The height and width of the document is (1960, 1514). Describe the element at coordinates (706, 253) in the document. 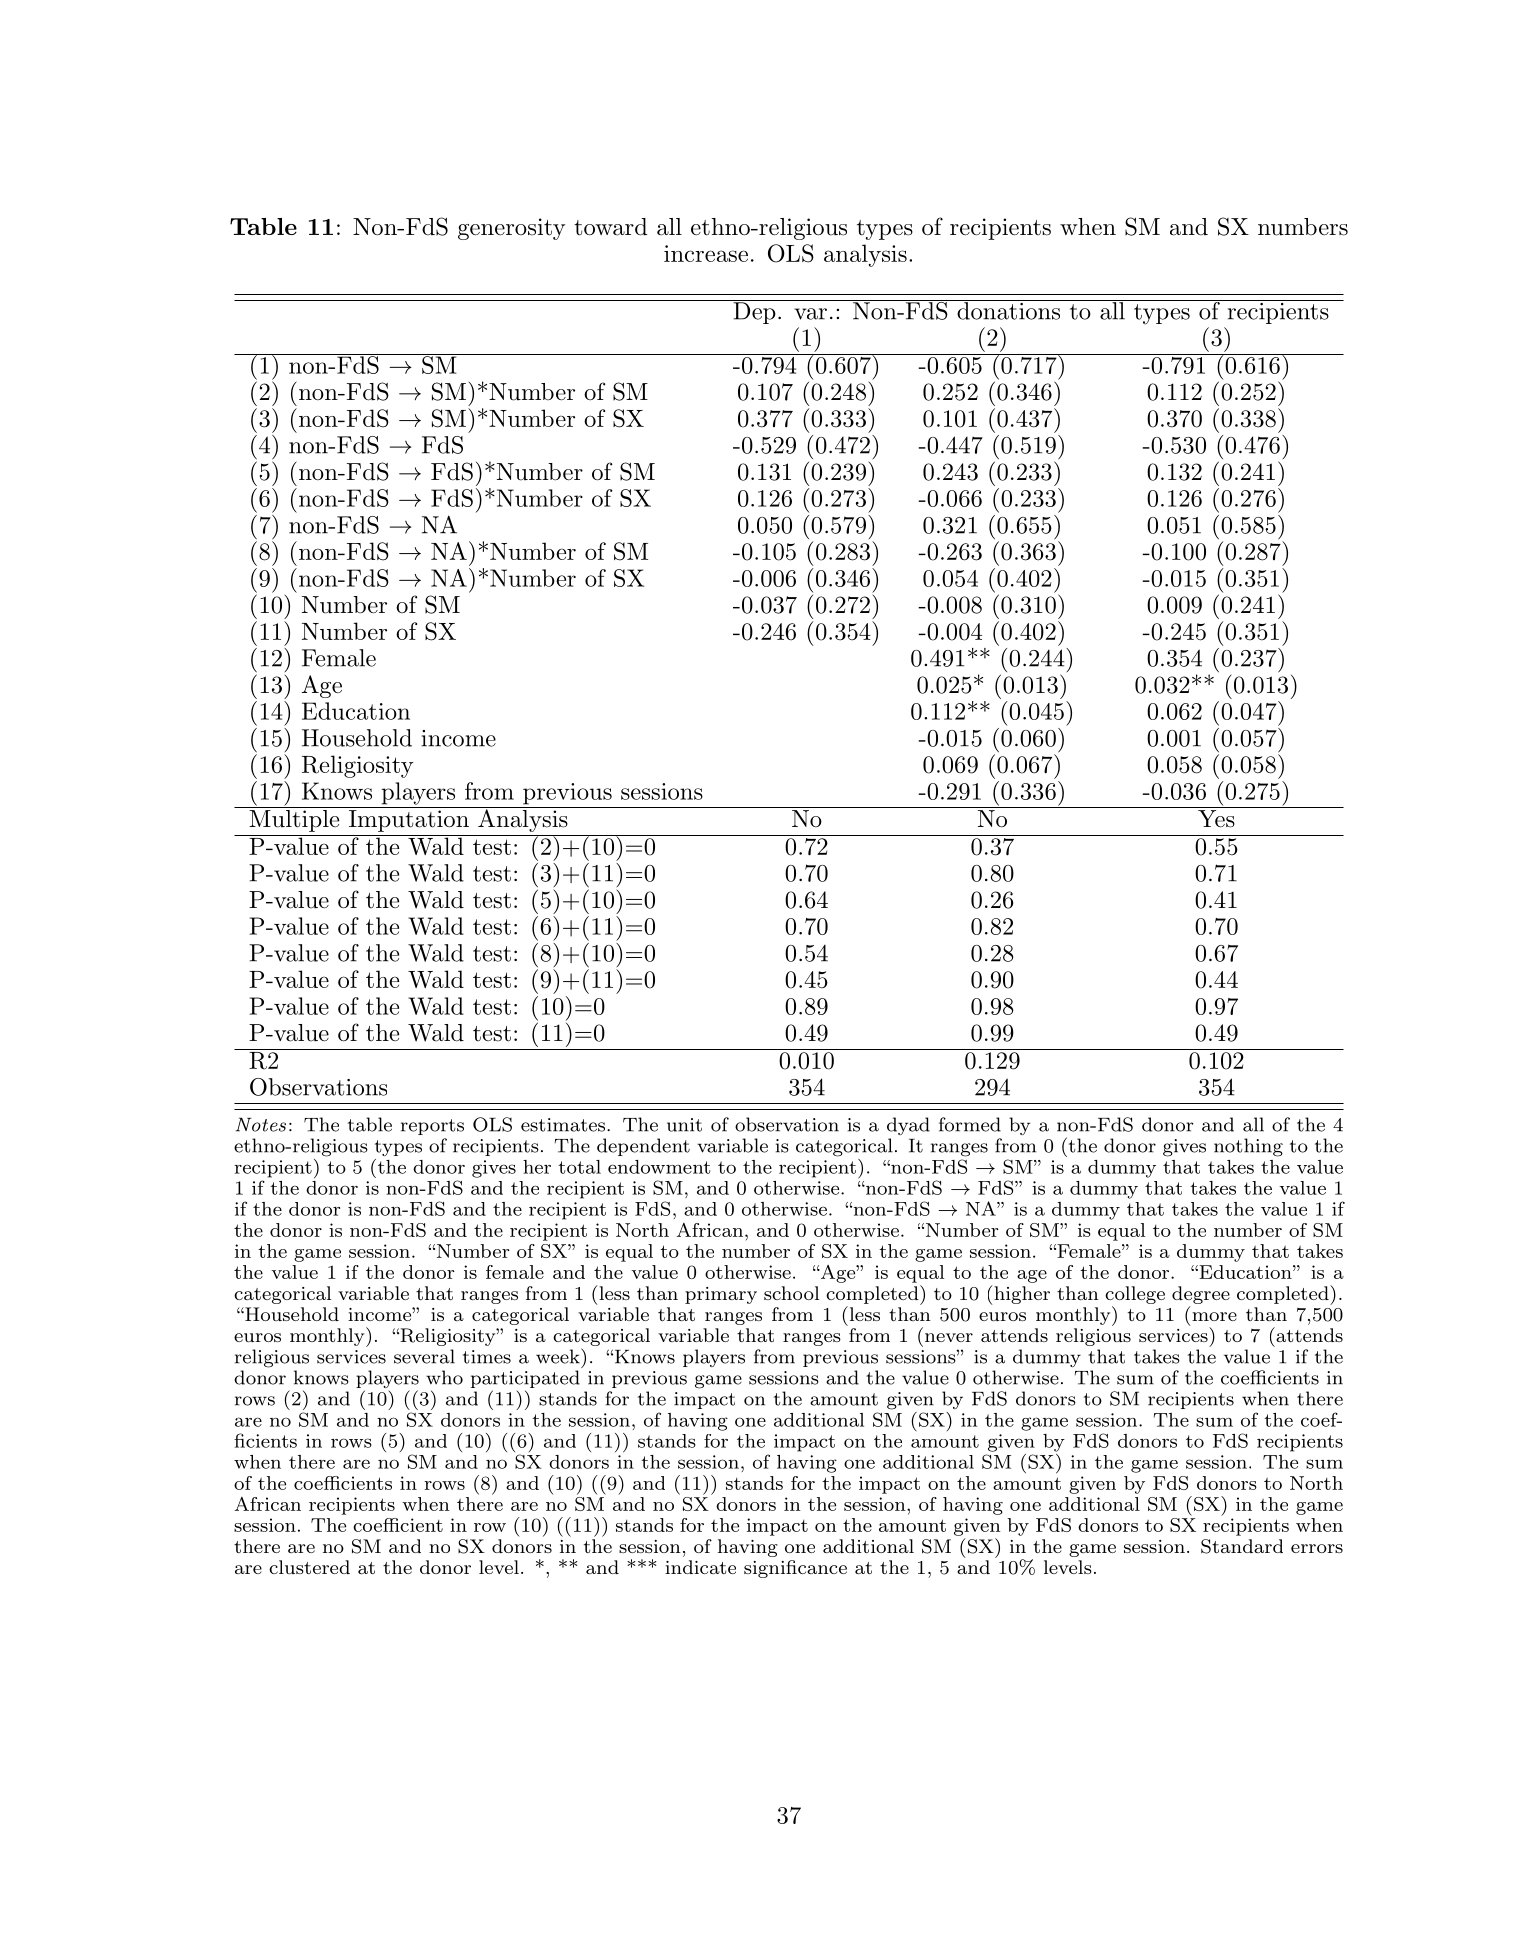

I see `increase` at that location.
